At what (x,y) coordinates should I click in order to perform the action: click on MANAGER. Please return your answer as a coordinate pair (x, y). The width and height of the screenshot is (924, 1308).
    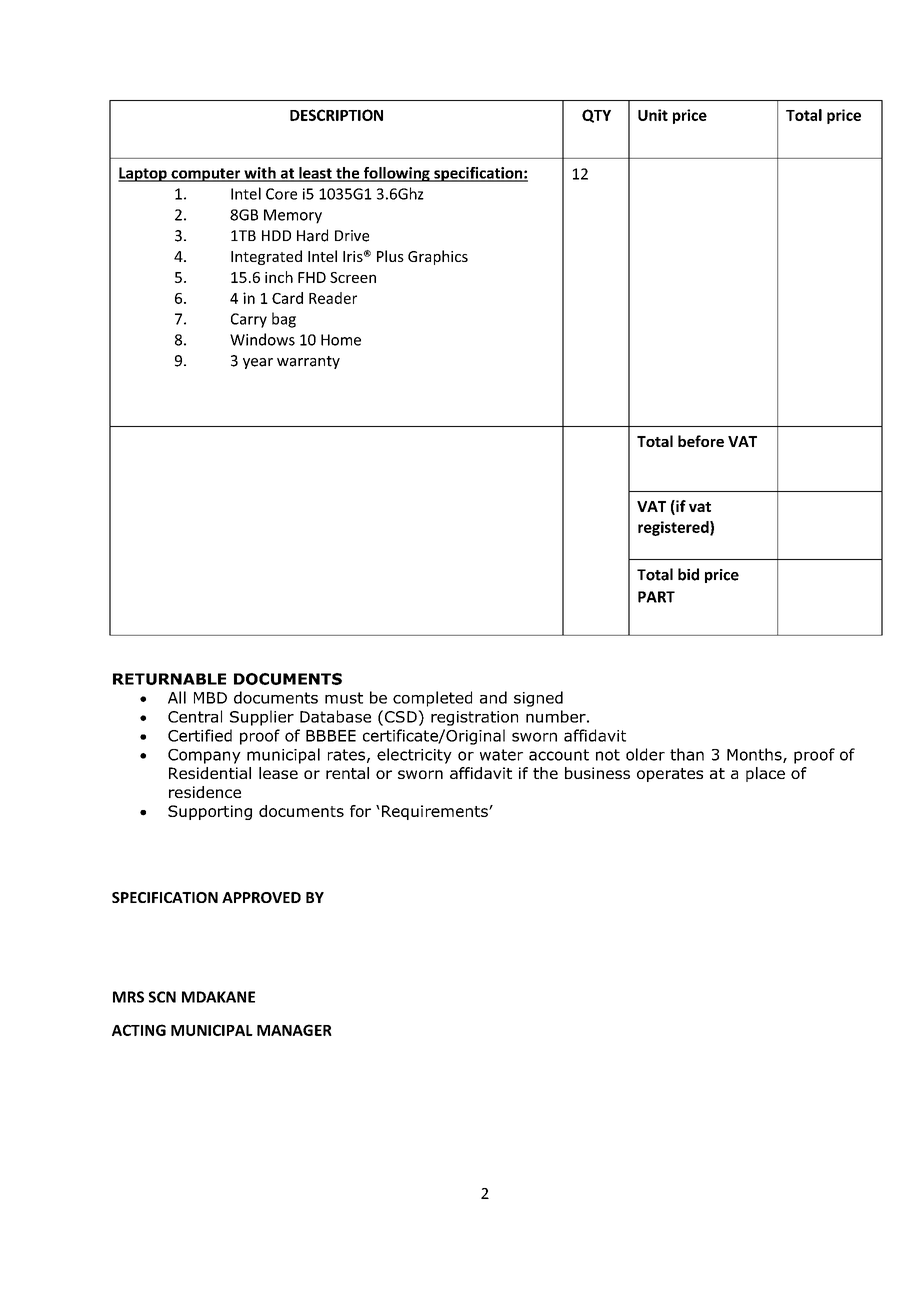
    Looking at the image, I should click on (294, 1030).
